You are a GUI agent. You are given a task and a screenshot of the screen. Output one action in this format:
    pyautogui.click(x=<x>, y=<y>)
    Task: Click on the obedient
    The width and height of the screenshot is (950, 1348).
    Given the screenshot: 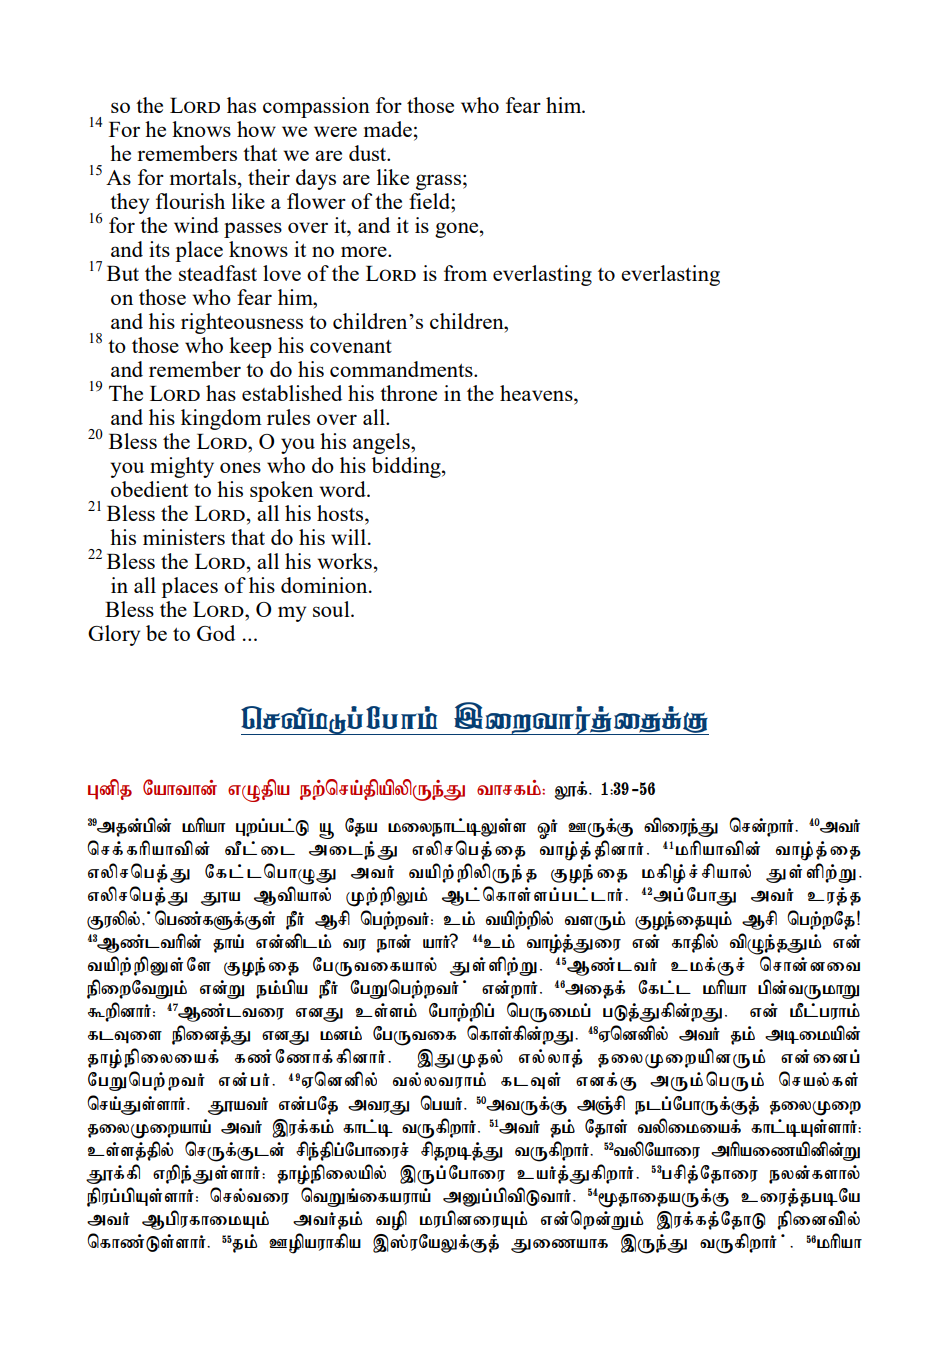 What is the action you would take?
    pyautogui.click(x=149, y=489)
